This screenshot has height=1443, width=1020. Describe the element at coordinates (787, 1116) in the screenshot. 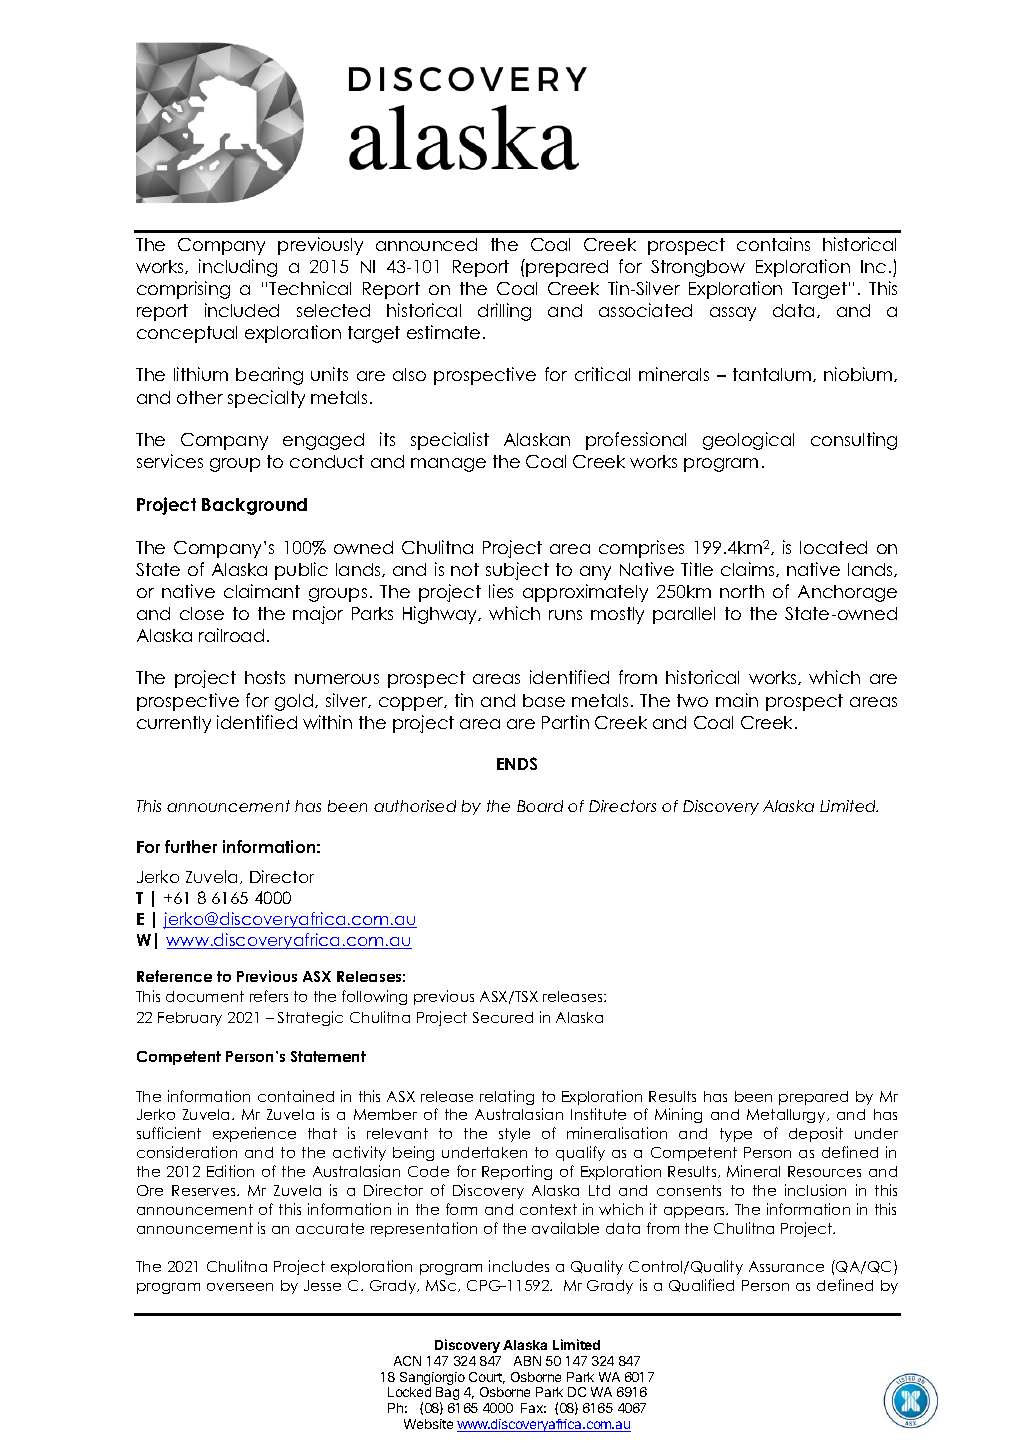

I see `Metallurgy` at that location.
